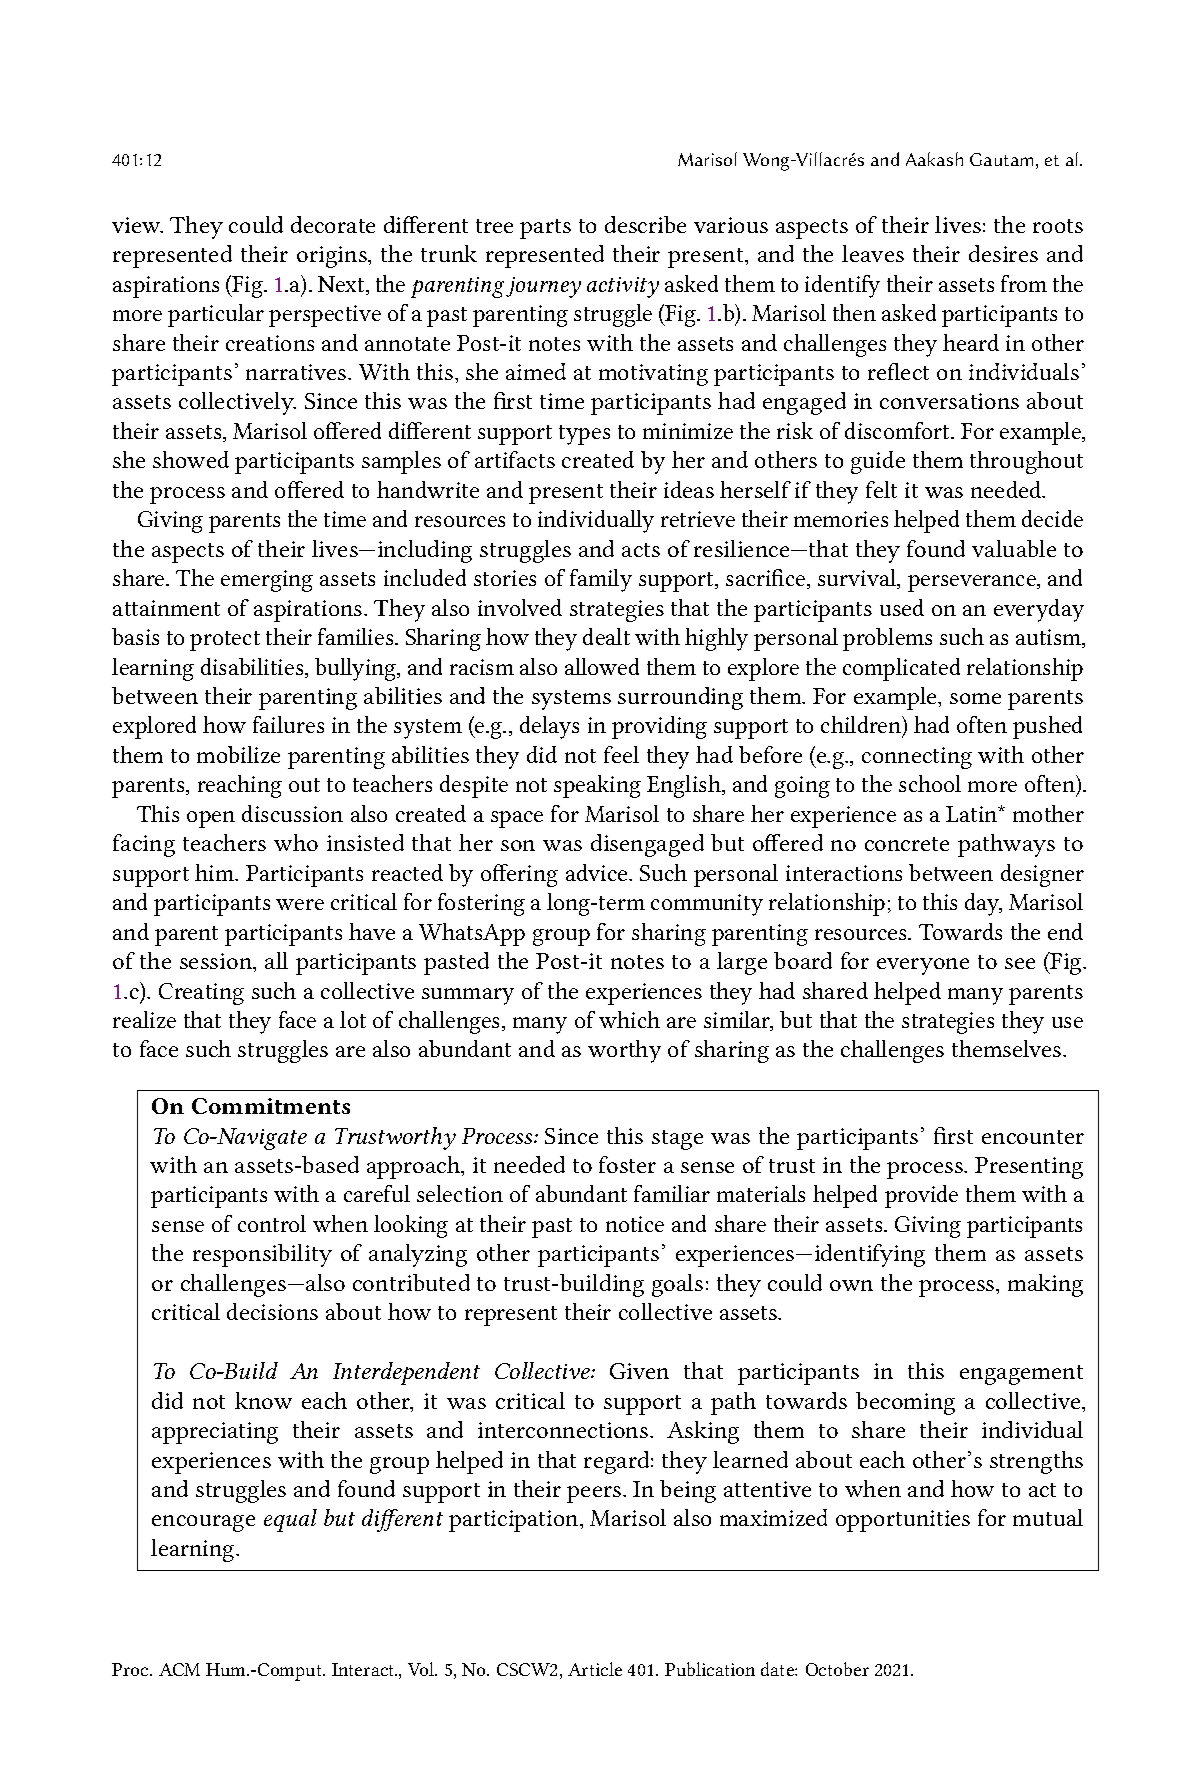  What do you see at coordinates (272, 1311) in the screenshot?
I see `decisions` at bounding box center [272, 1311].
